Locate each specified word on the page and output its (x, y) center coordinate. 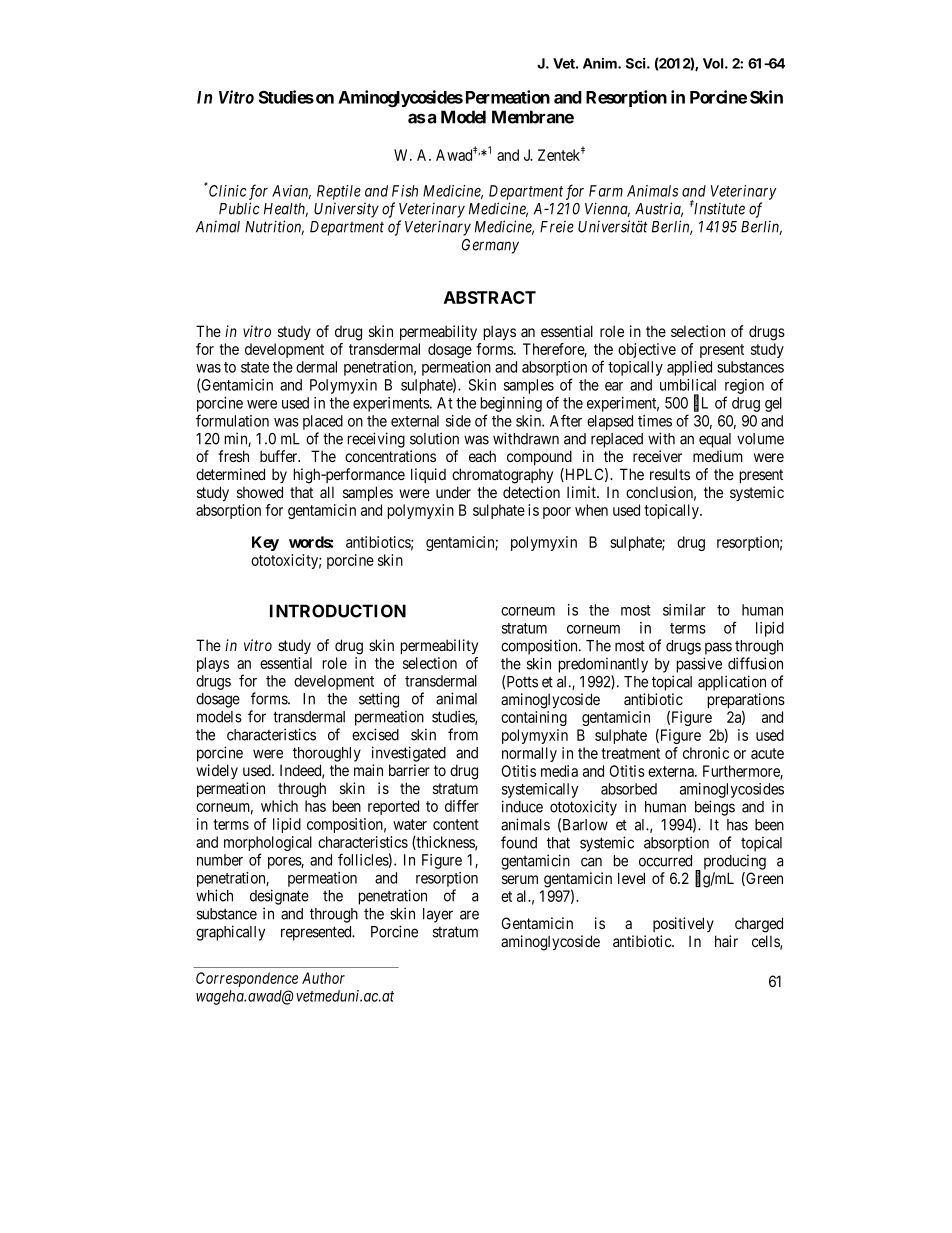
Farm (606, 191)
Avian (291, 192)
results (670, 474)
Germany (490, 246)
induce (522, 806)
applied (689, 368)
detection (531, 492)
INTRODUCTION (338, 611)
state (255, 367)
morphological (268, 845)
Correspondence (247, 979)
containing (534, 718)
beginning (511, 404)
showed (260, 492)
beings (715, 808)
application (732, 683)
